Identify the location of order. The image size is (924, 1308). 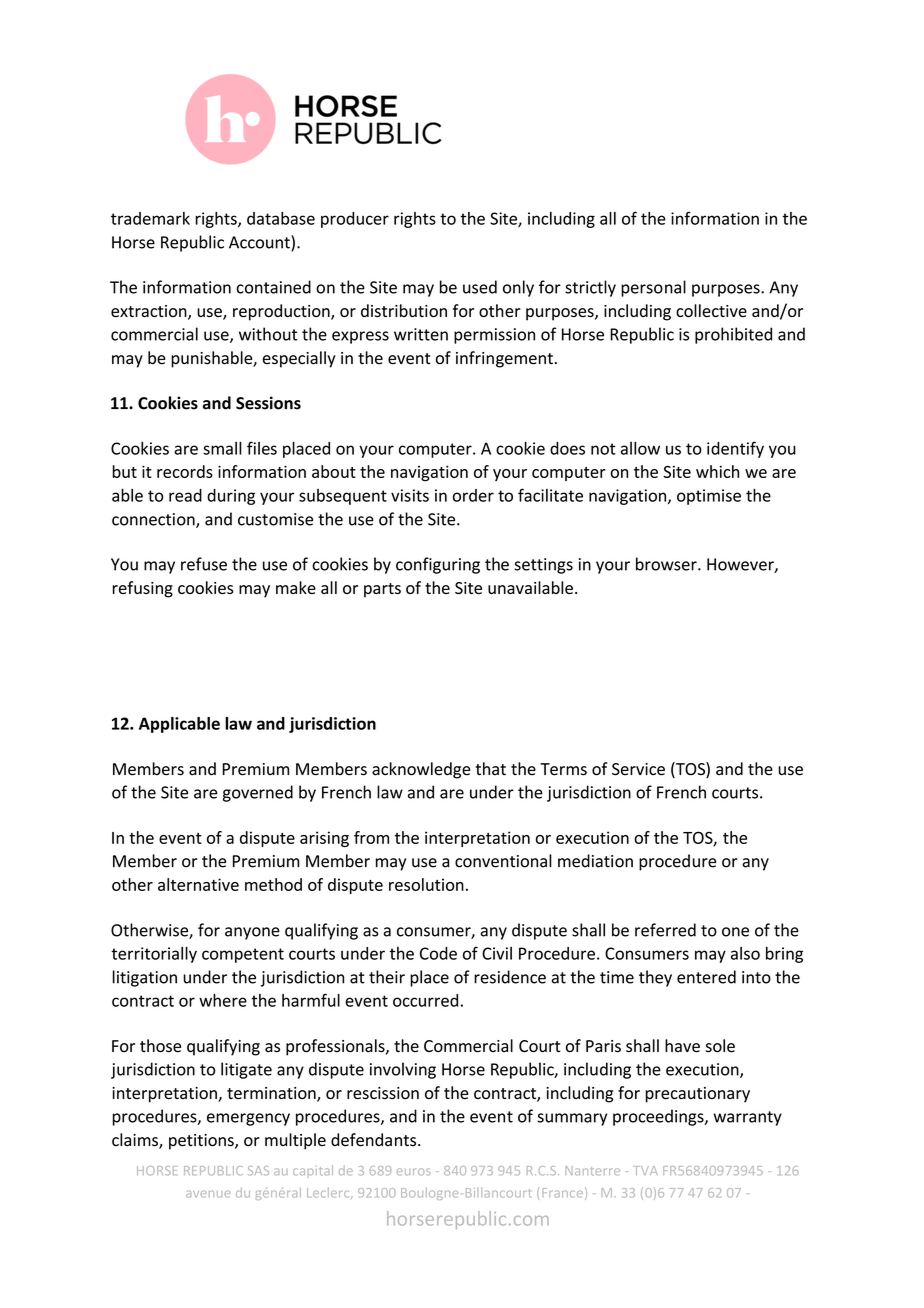
(473, 495).
